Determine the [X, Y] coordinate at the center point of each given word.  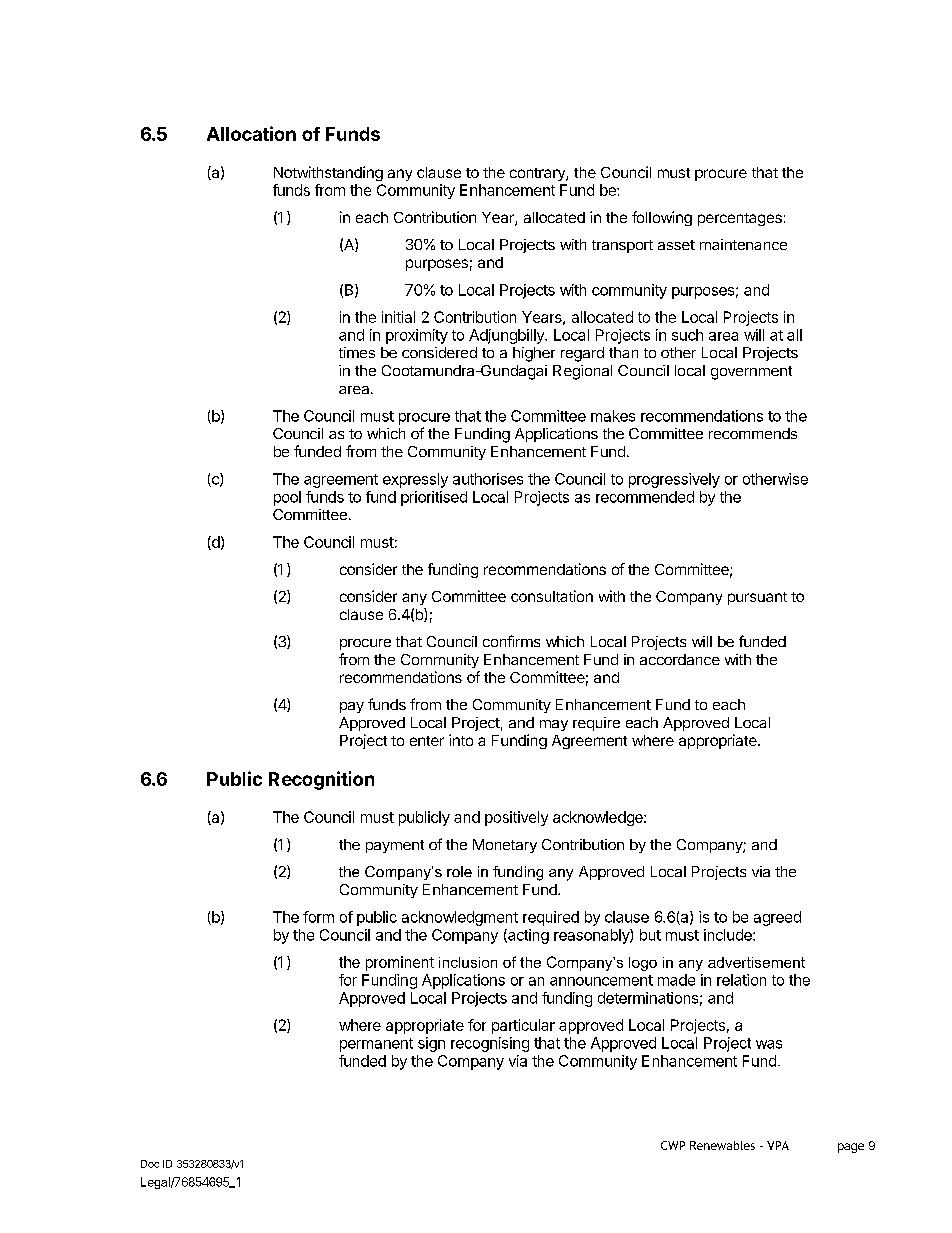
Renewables [722, 1145]
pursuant [757, 598]
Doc [150, 1164]
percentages [740, 219]
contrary [538, 174]
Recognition [321, 780]
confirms [511, 641]
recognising [490, 1044]
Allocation [251, 133]
